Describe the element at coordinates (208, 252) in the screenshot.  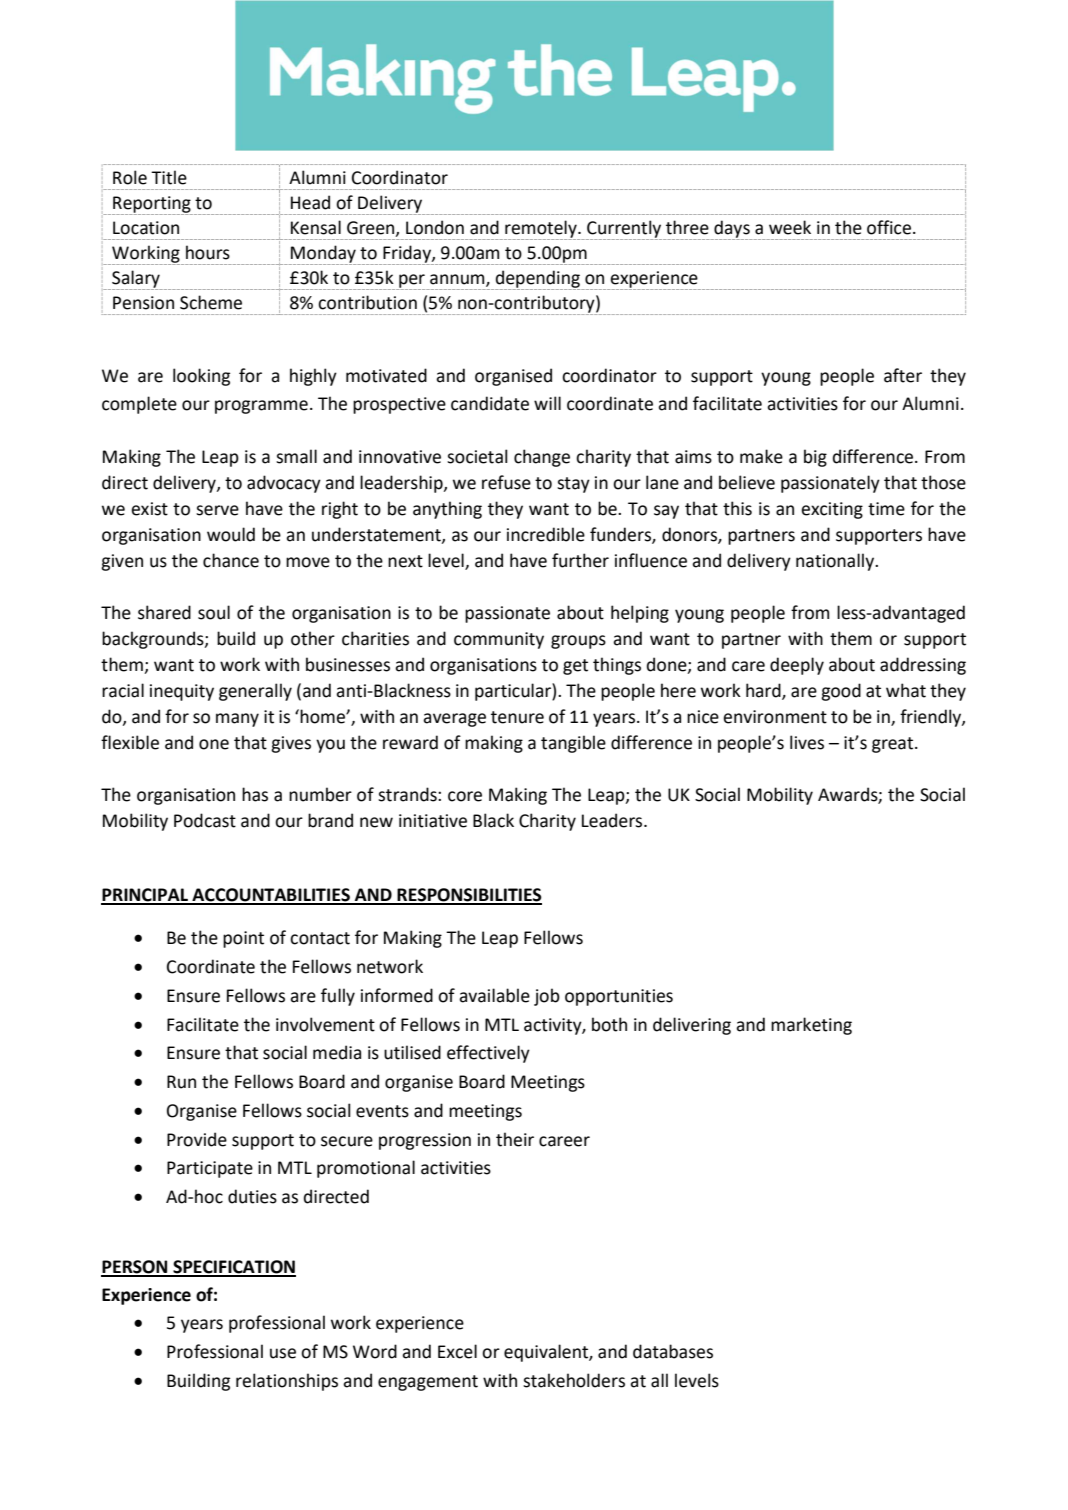
I see `hours` at that location.
